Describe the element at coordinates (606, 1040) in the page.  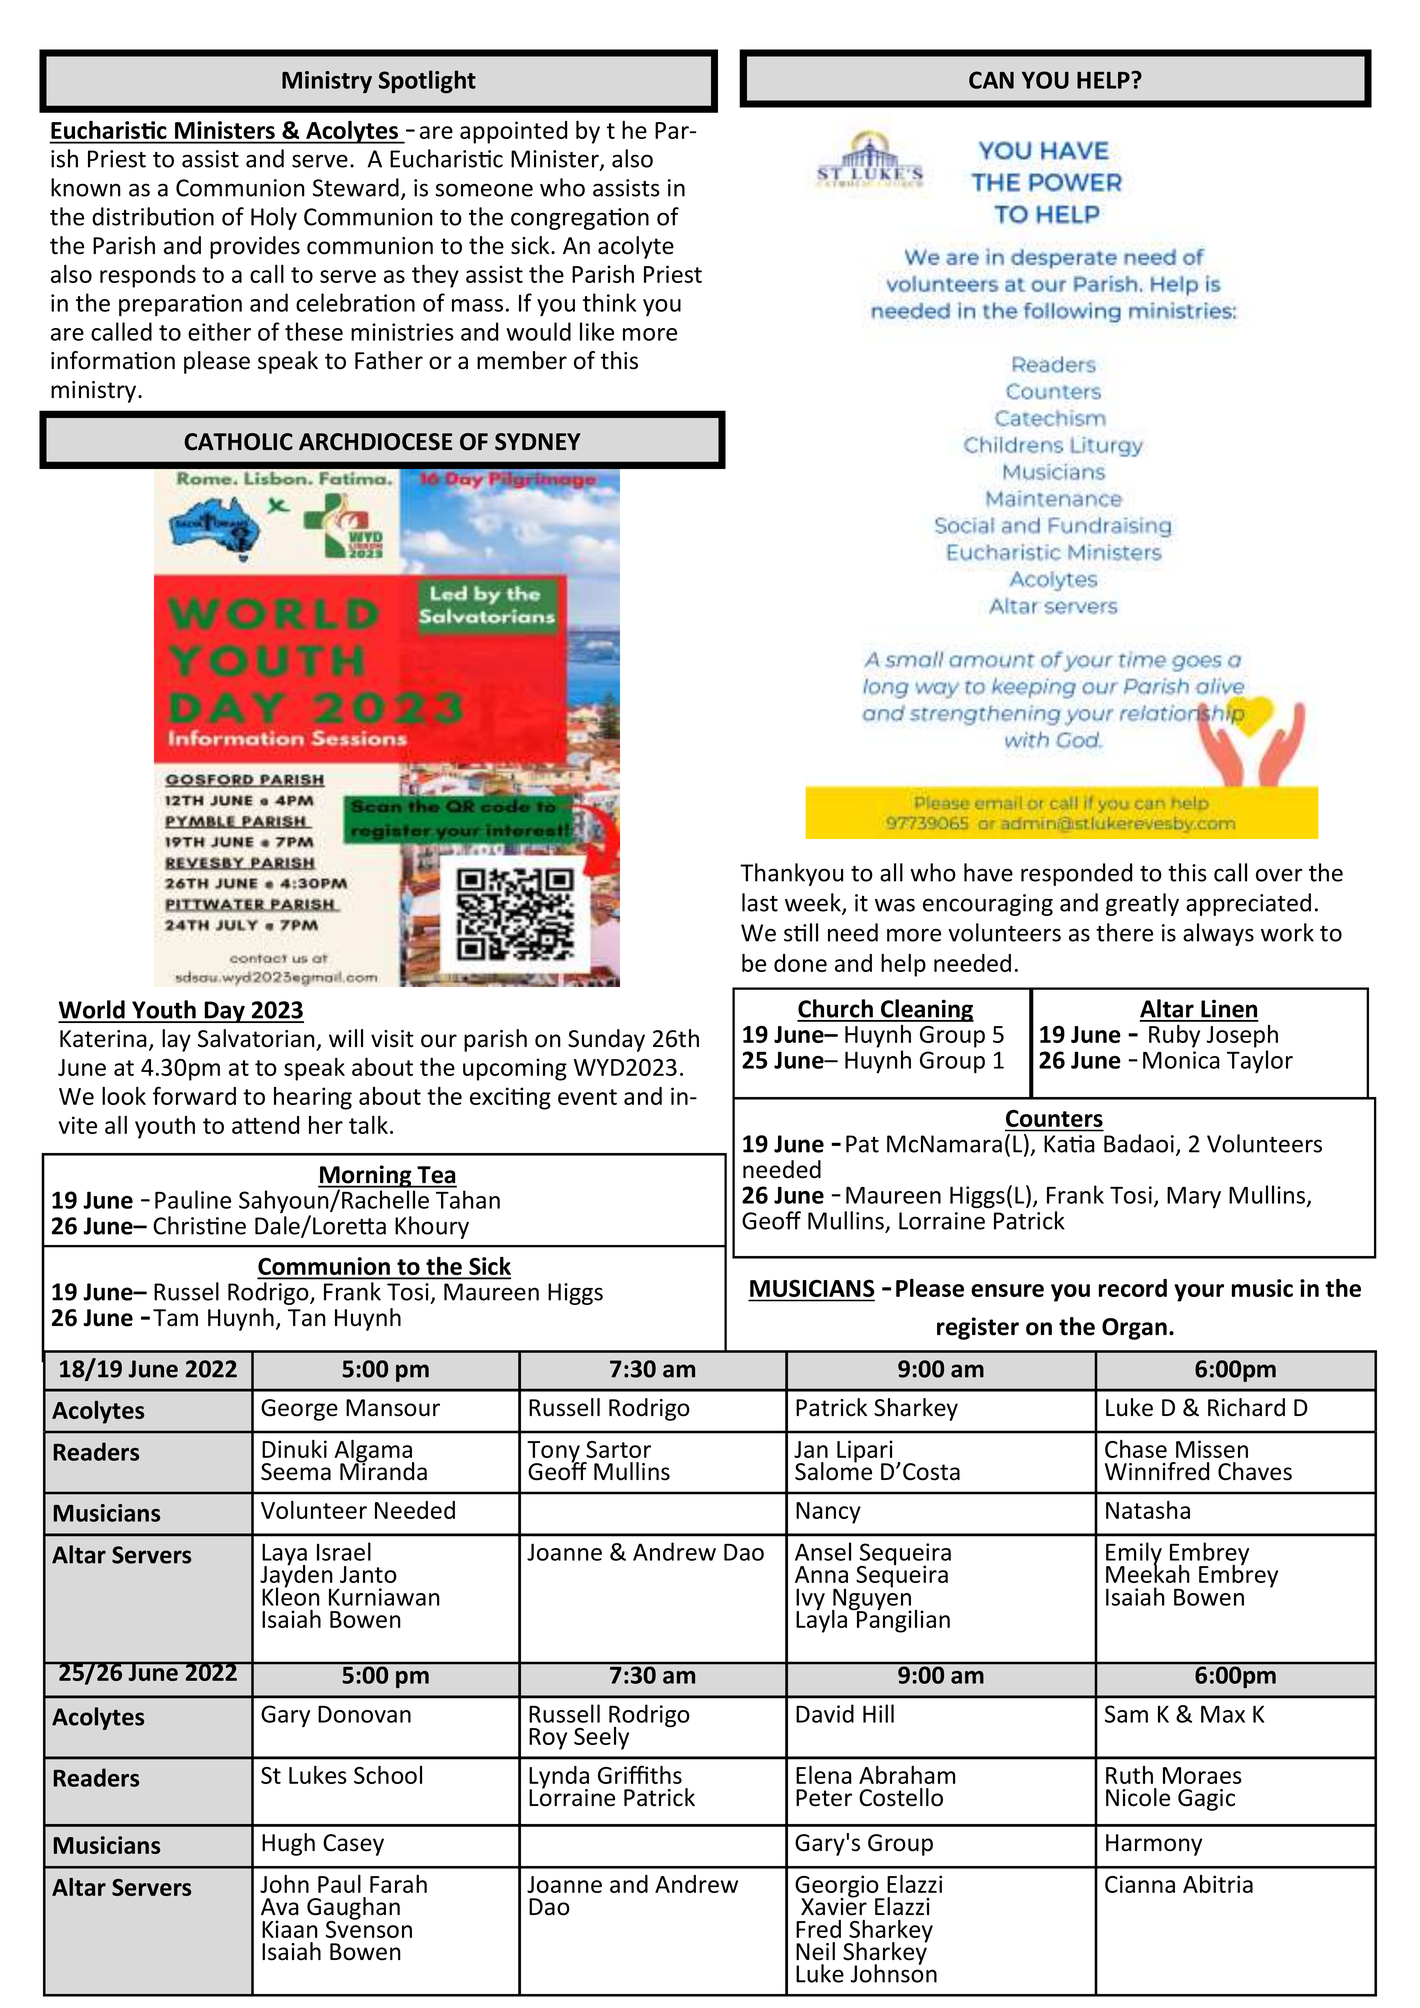
I see `Sunday` at that location.
